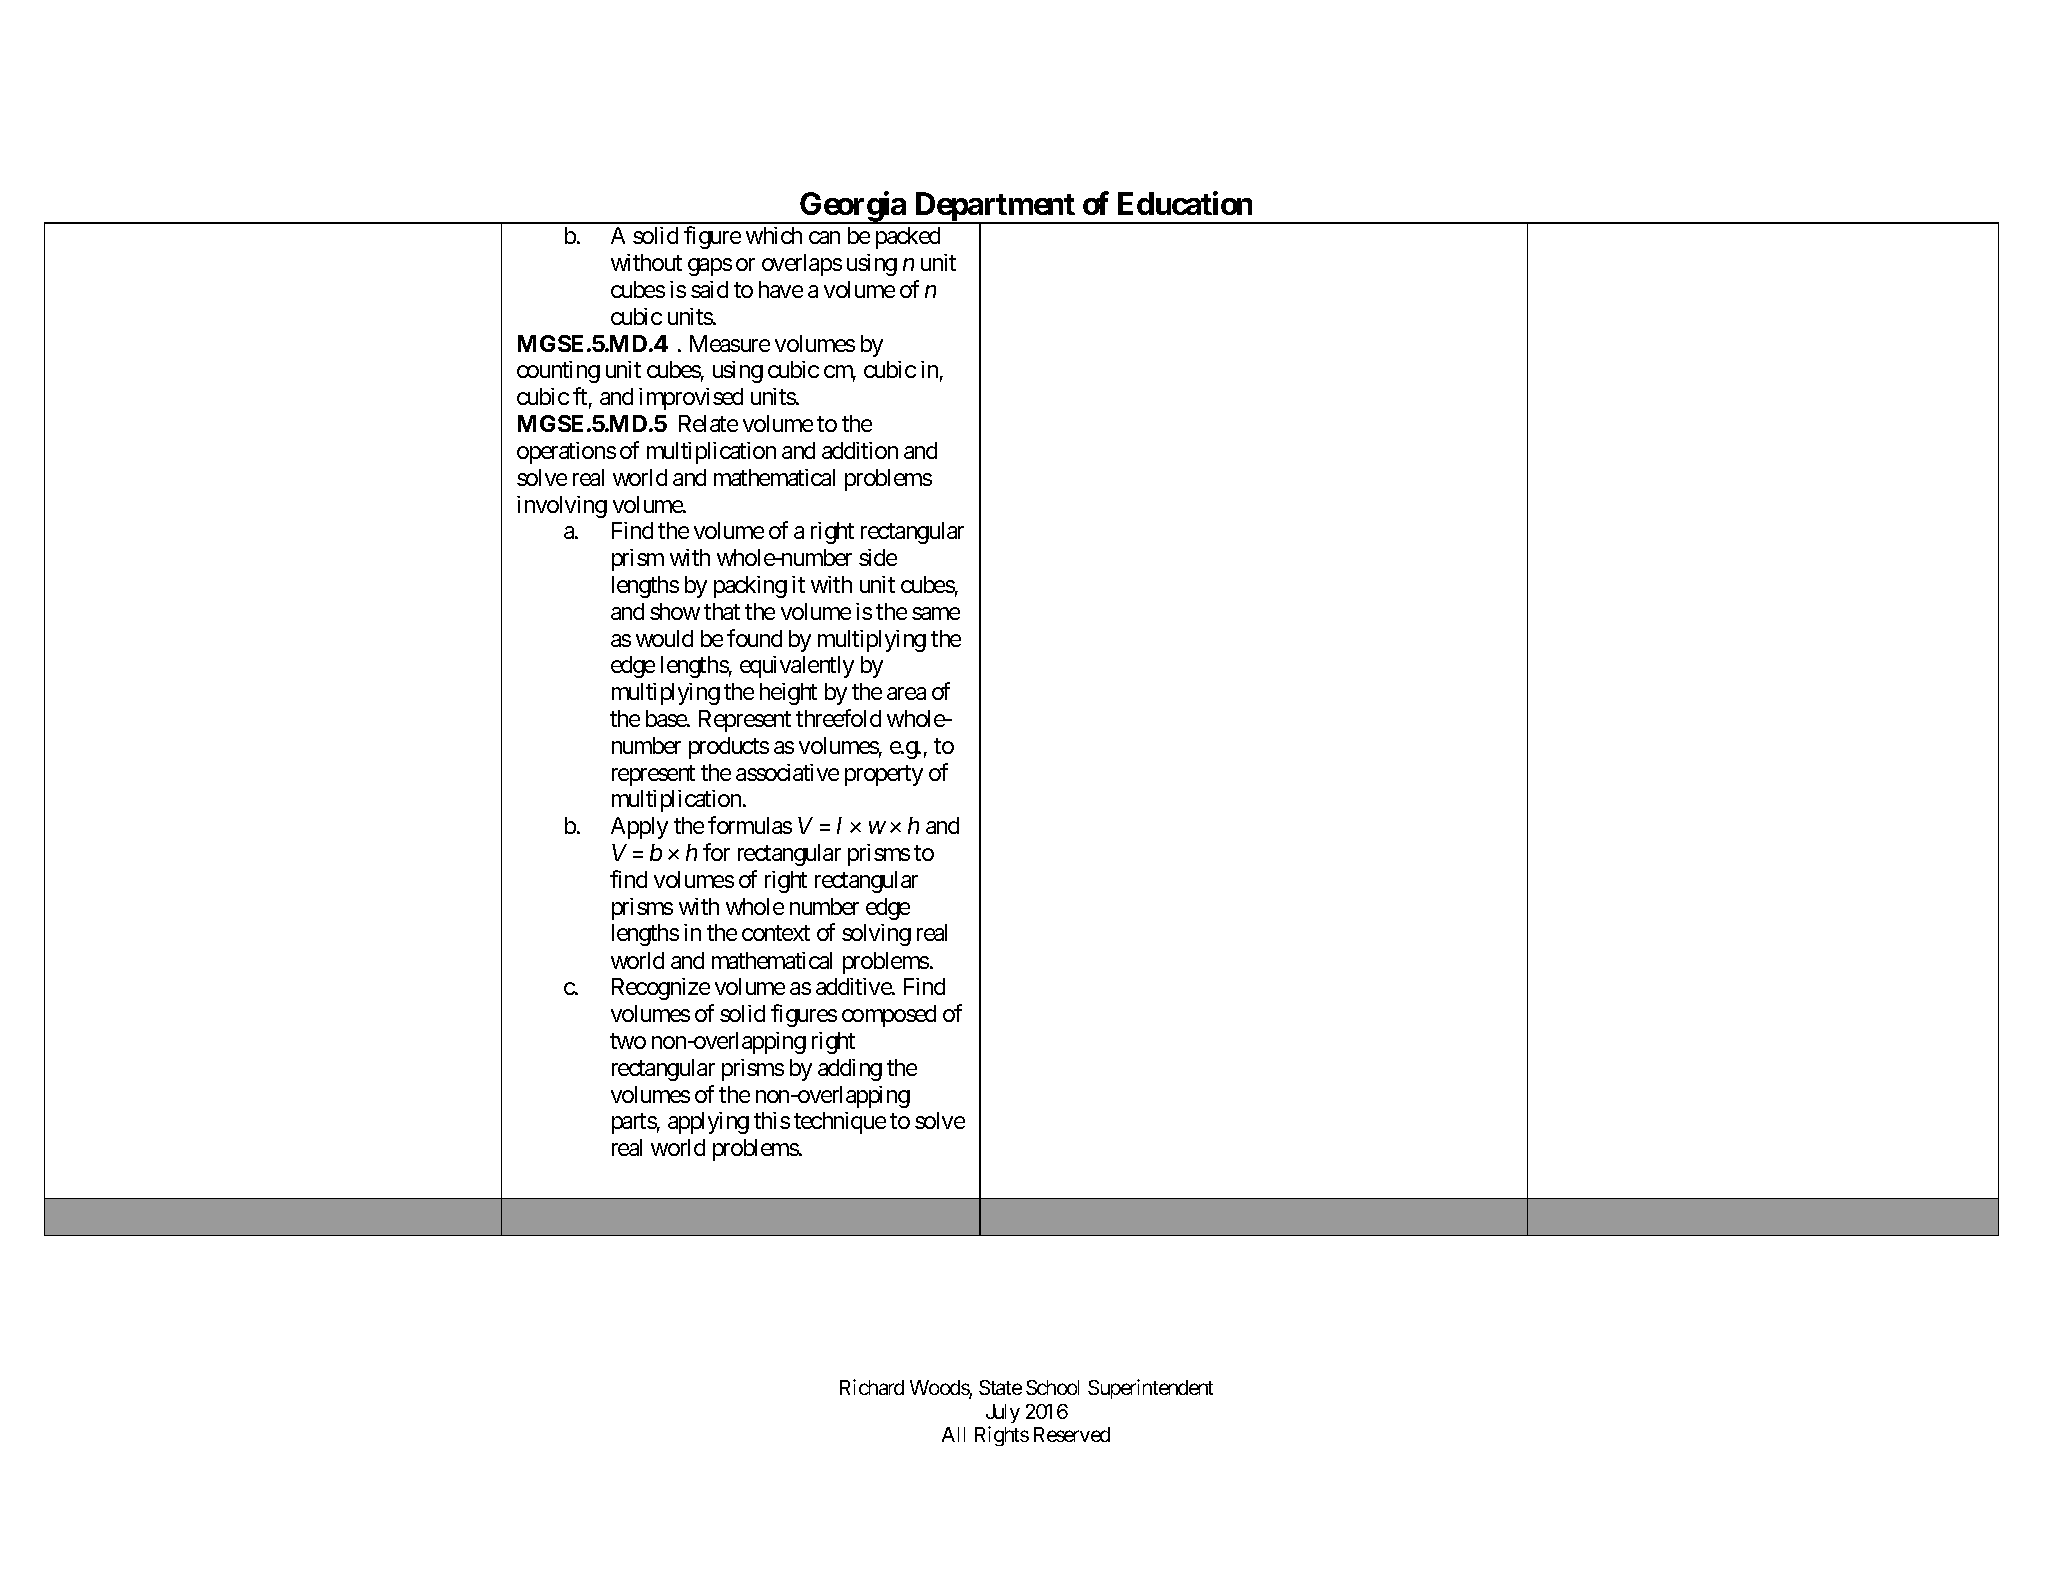 This page has height=1586, width=2052. What do you see at coordinates (667, 718) in the page?
I see `base` at bounding box center [667, 718].
